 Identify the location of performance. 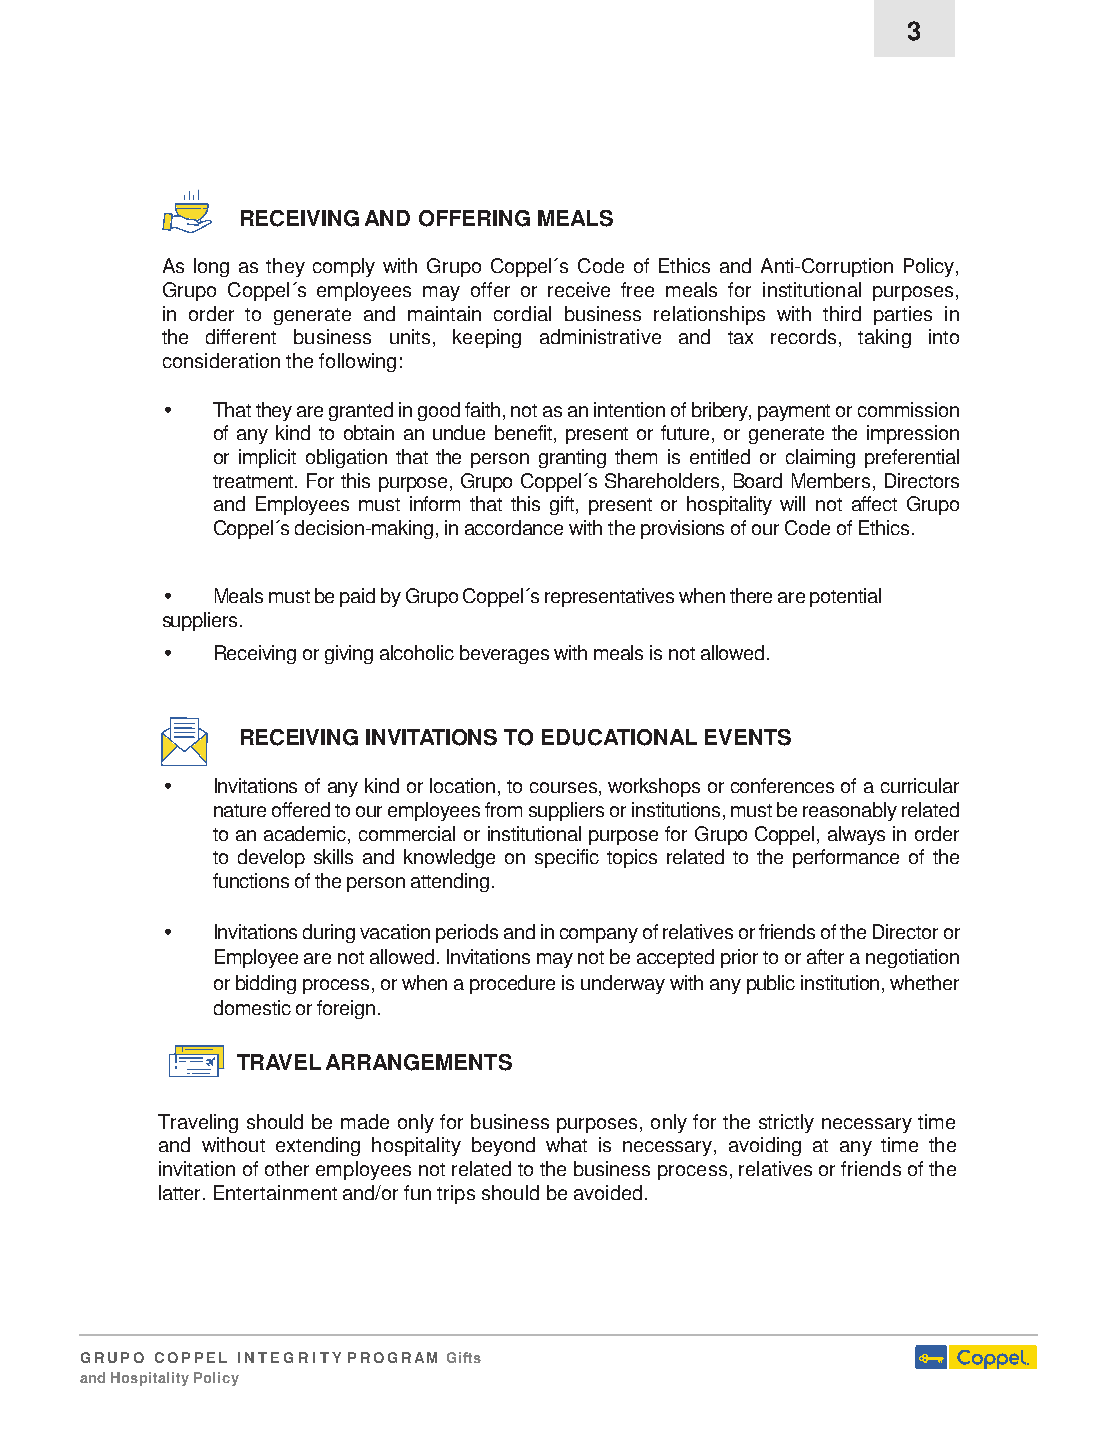
(846, 858).
